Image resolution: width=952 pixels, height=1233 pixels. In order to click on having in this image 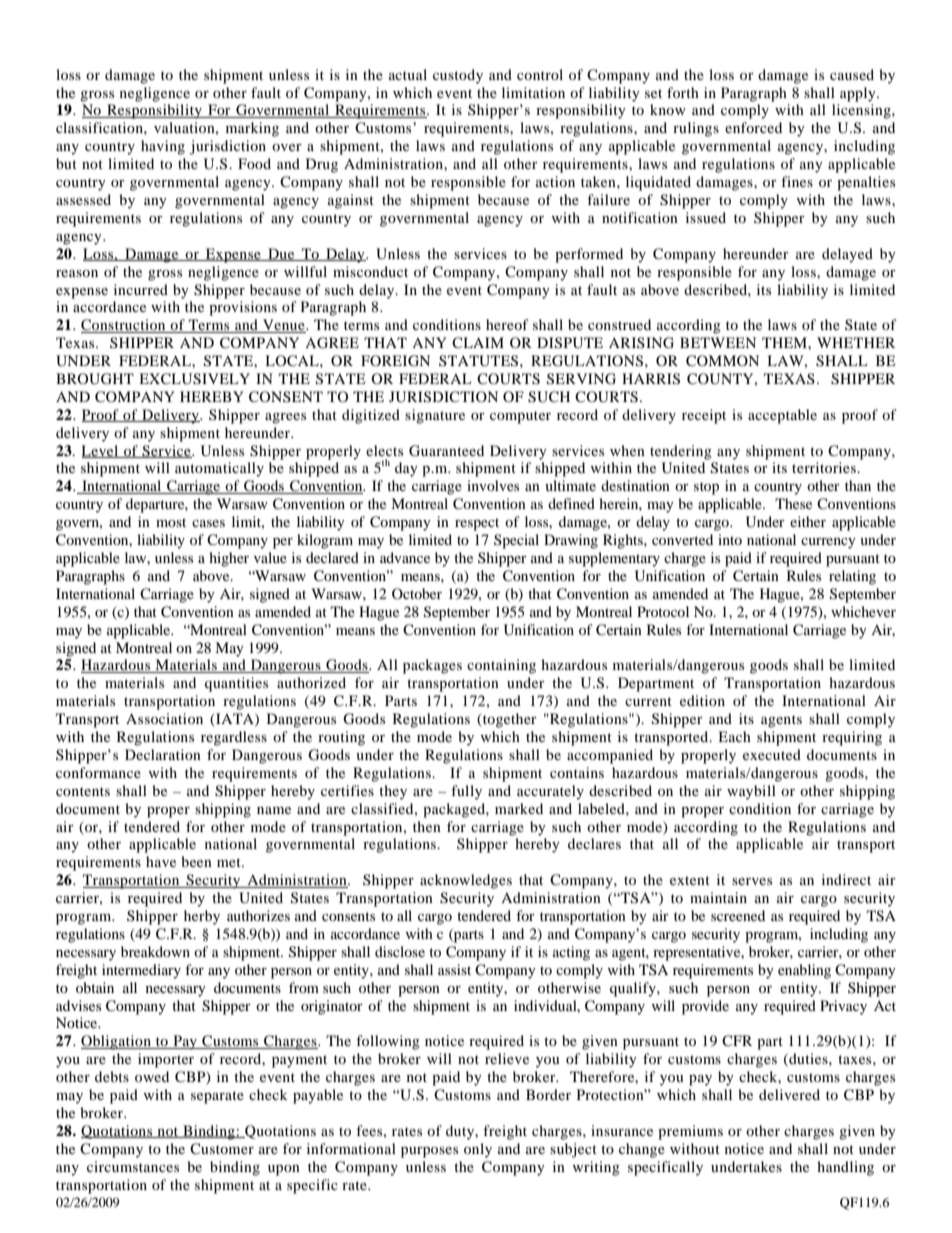, I will do `click(163, 147)`.
